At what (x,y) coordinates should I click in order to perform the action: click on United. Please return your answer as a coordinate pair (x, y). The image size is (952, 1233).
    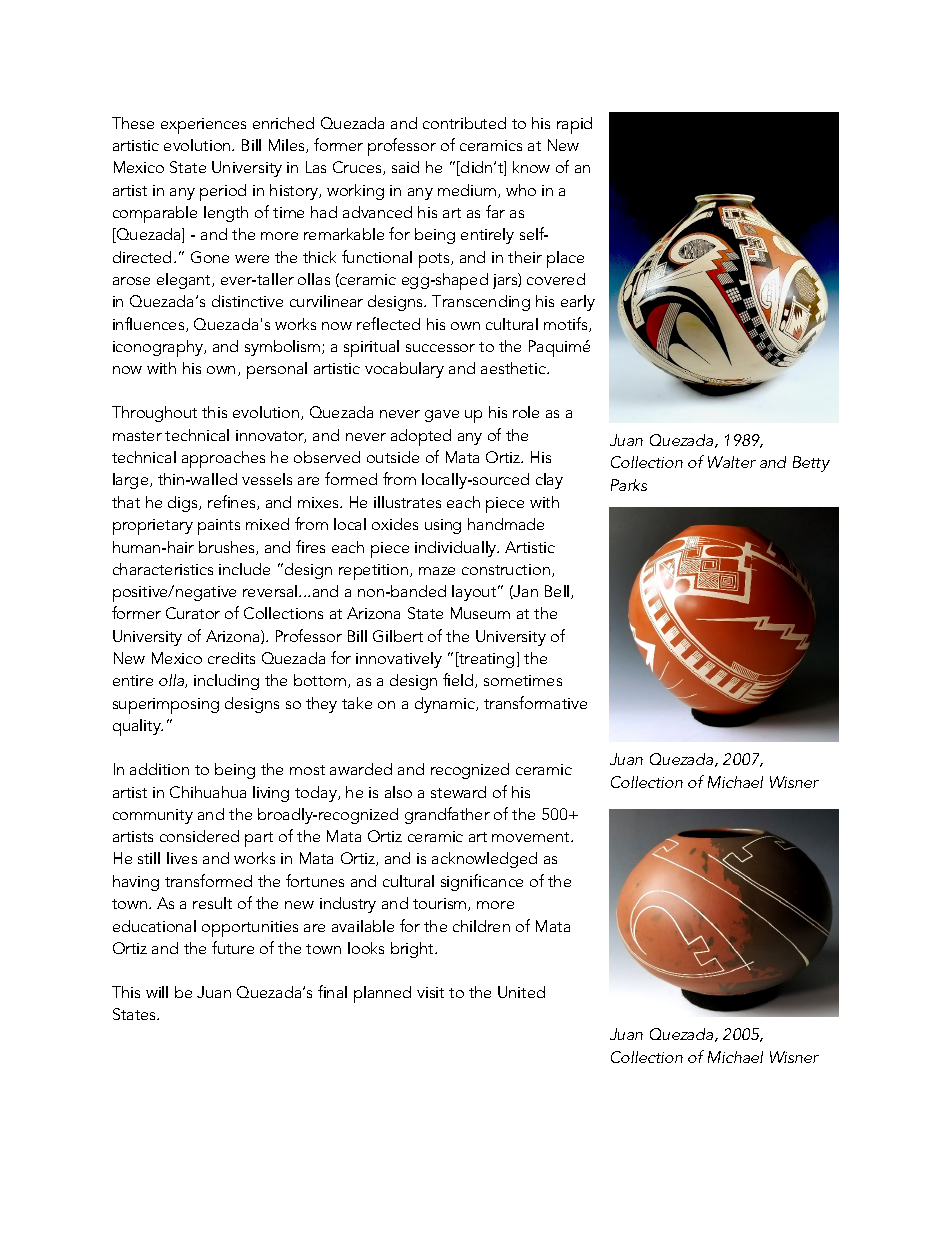
    Looking at the image, I should click on (521, 992).
